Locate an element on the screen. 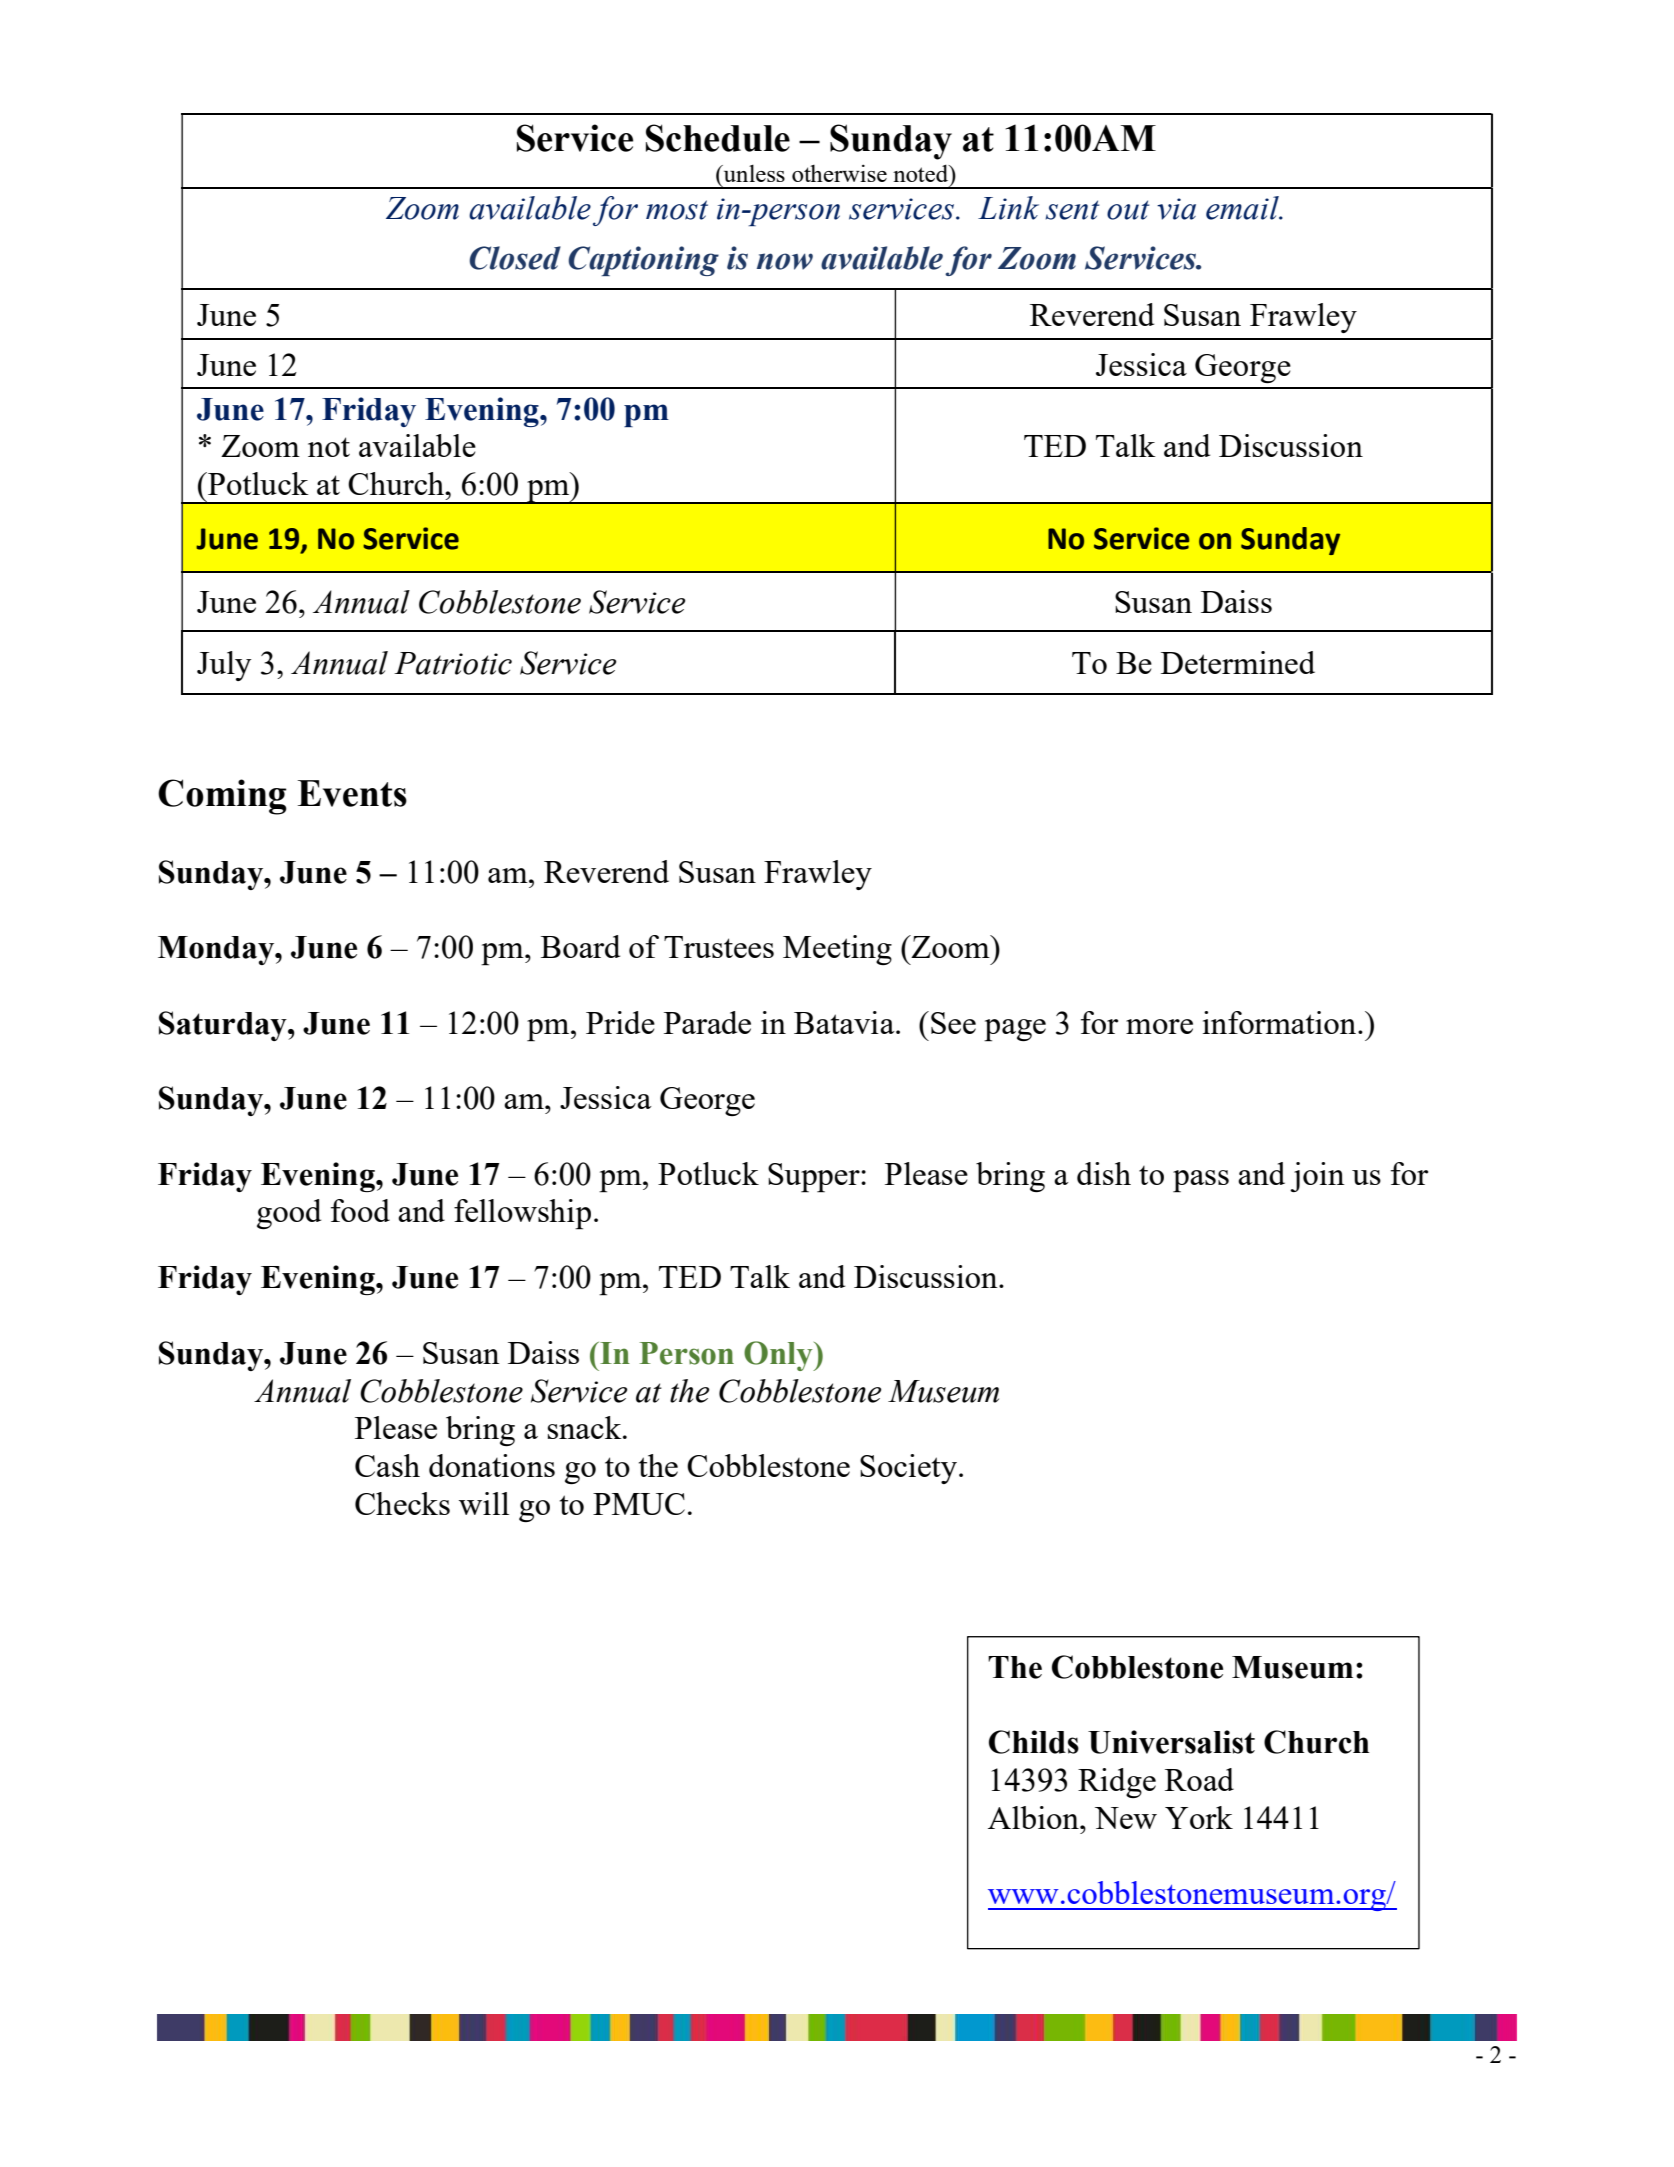  Cash is located at coordinates (387, 1465).
